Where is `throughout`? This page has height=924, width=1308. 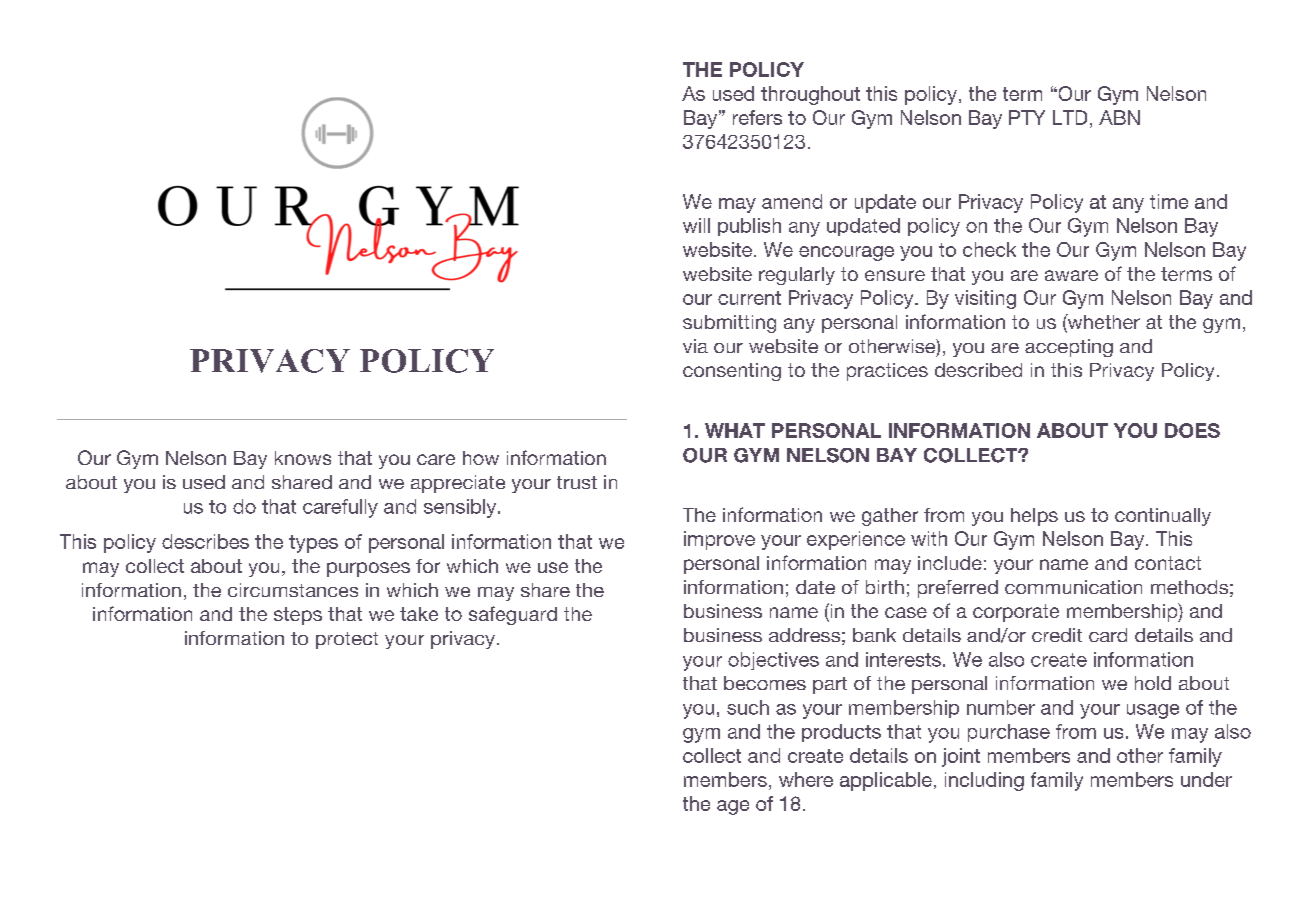 throughout is located at coordinates (810, 95).
